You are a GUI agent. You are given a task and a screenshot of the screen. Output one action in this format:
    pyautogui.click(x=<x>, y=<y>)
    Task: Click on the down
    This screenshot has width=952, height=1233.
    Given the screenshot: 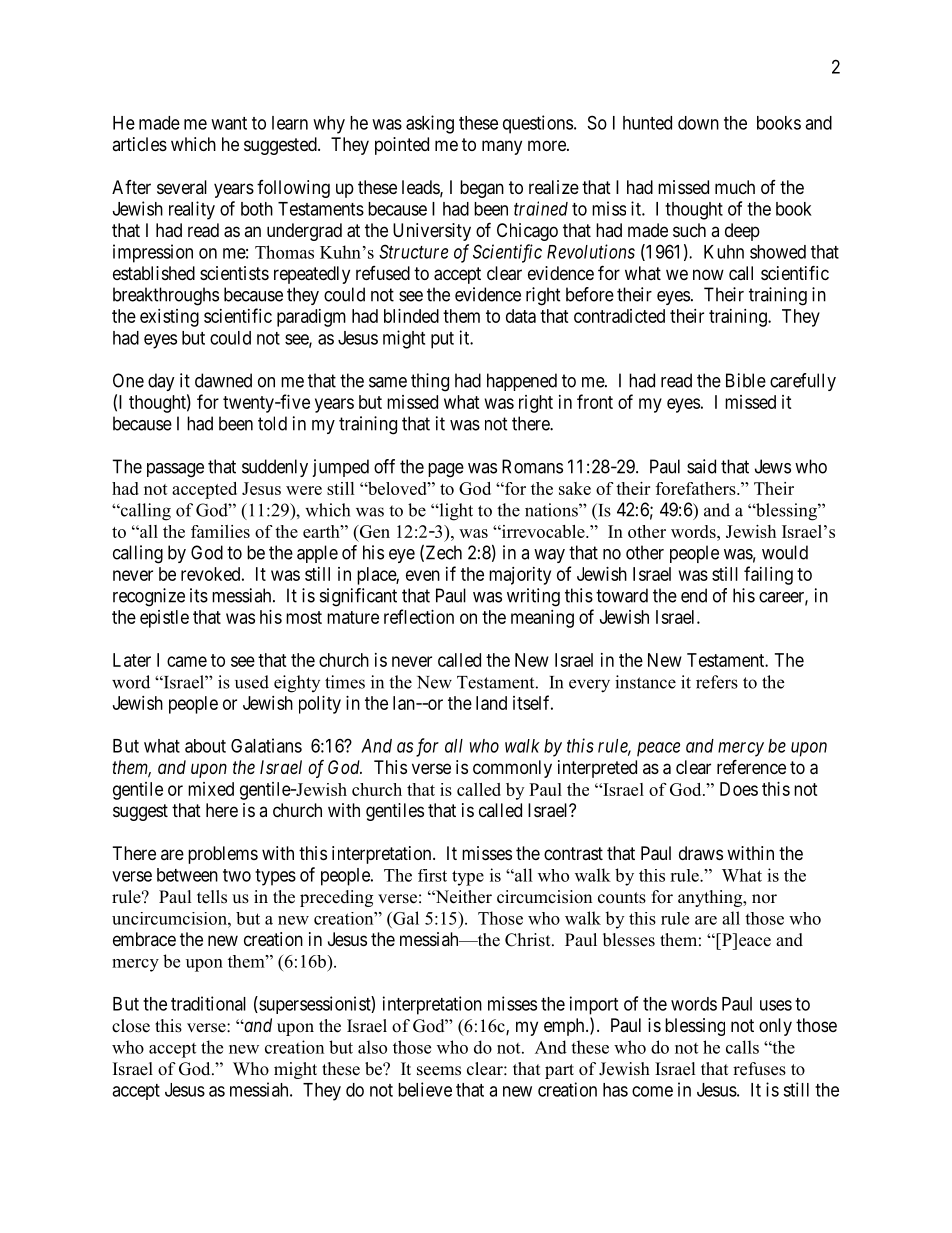 What is the action you would take?
    pyautogui.click(x=698, y=123)
